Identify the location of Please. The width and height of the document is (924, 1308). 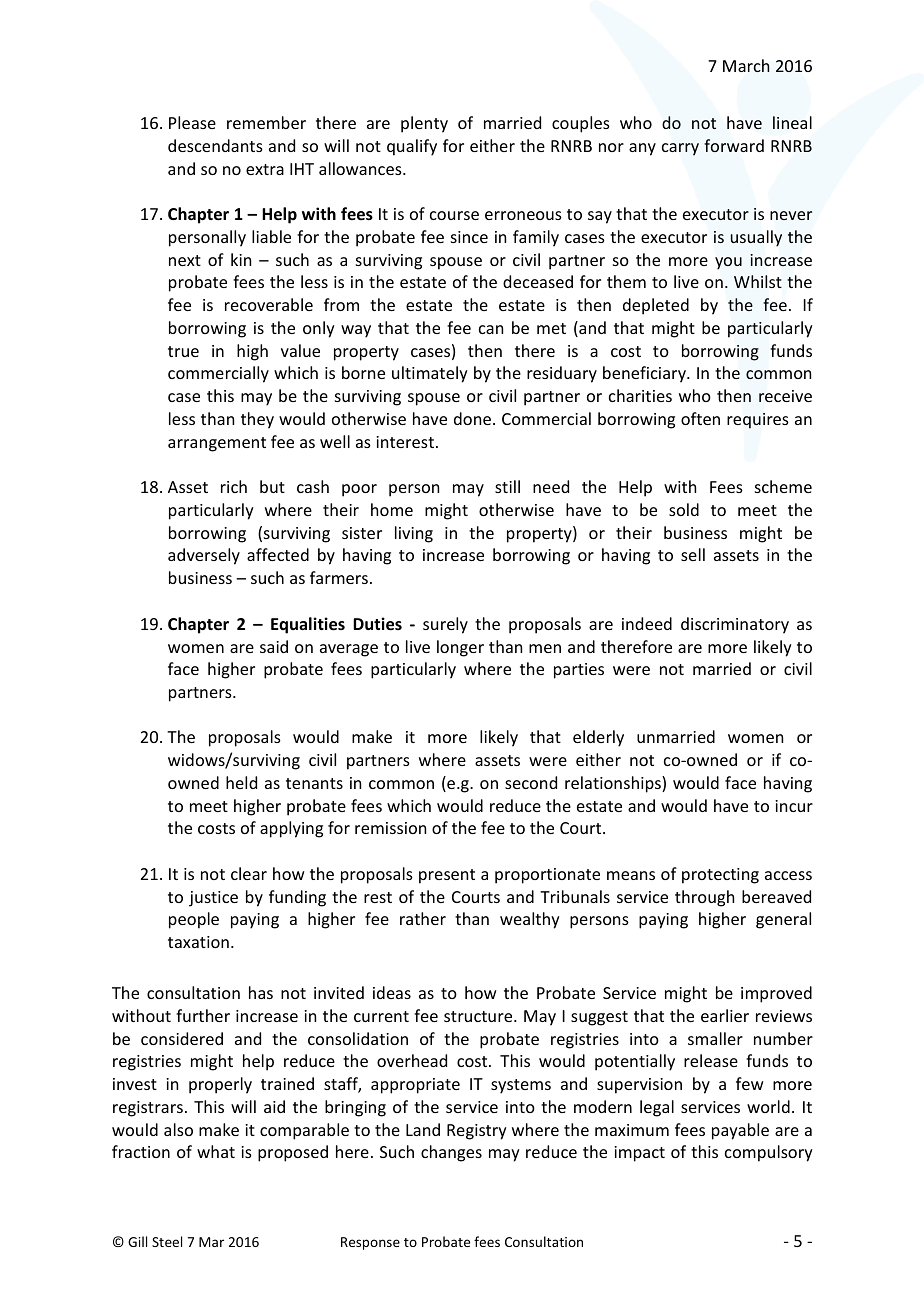
(192, 122).
